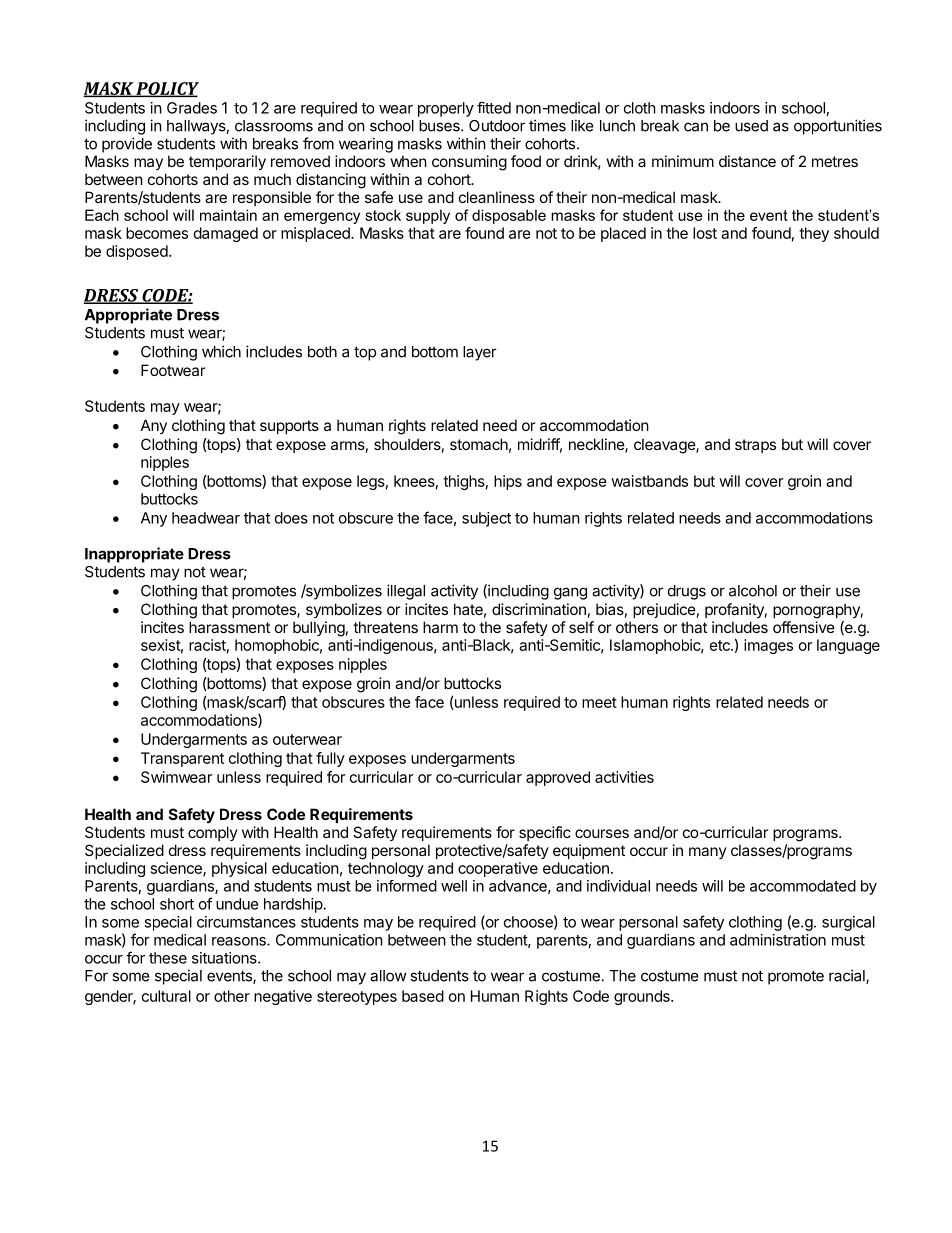 This document has height=1233, width=952. What do you see at coordinates (768, 646) in the document?
I see `images` at bounding box center [768, 646].
